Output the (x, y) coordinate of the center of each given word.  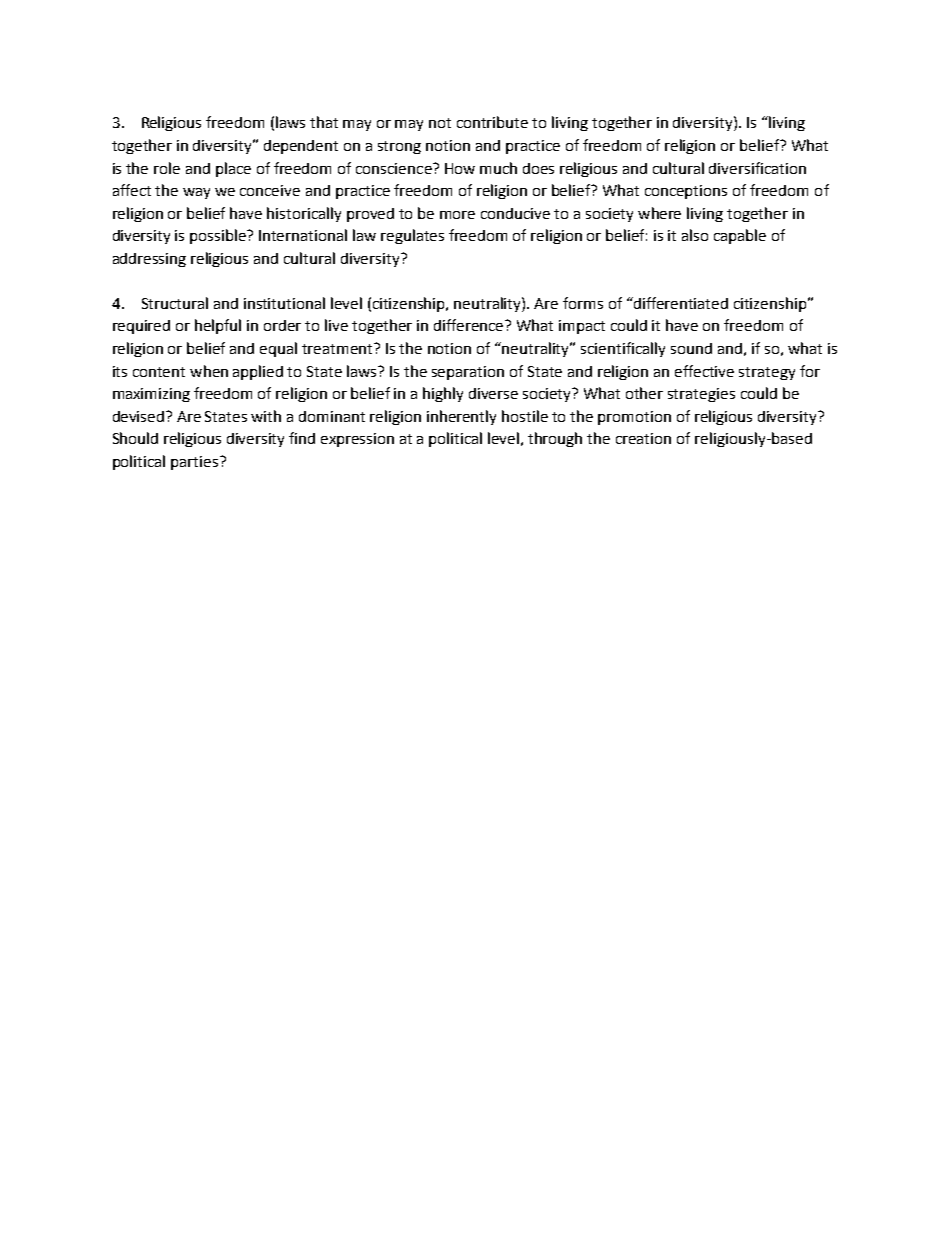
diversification (757, 168)
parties (196, 463)
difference (470, 325)
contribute (492, 122)
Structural (175, 303)
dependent (301, 147)
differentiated (680, 303)
